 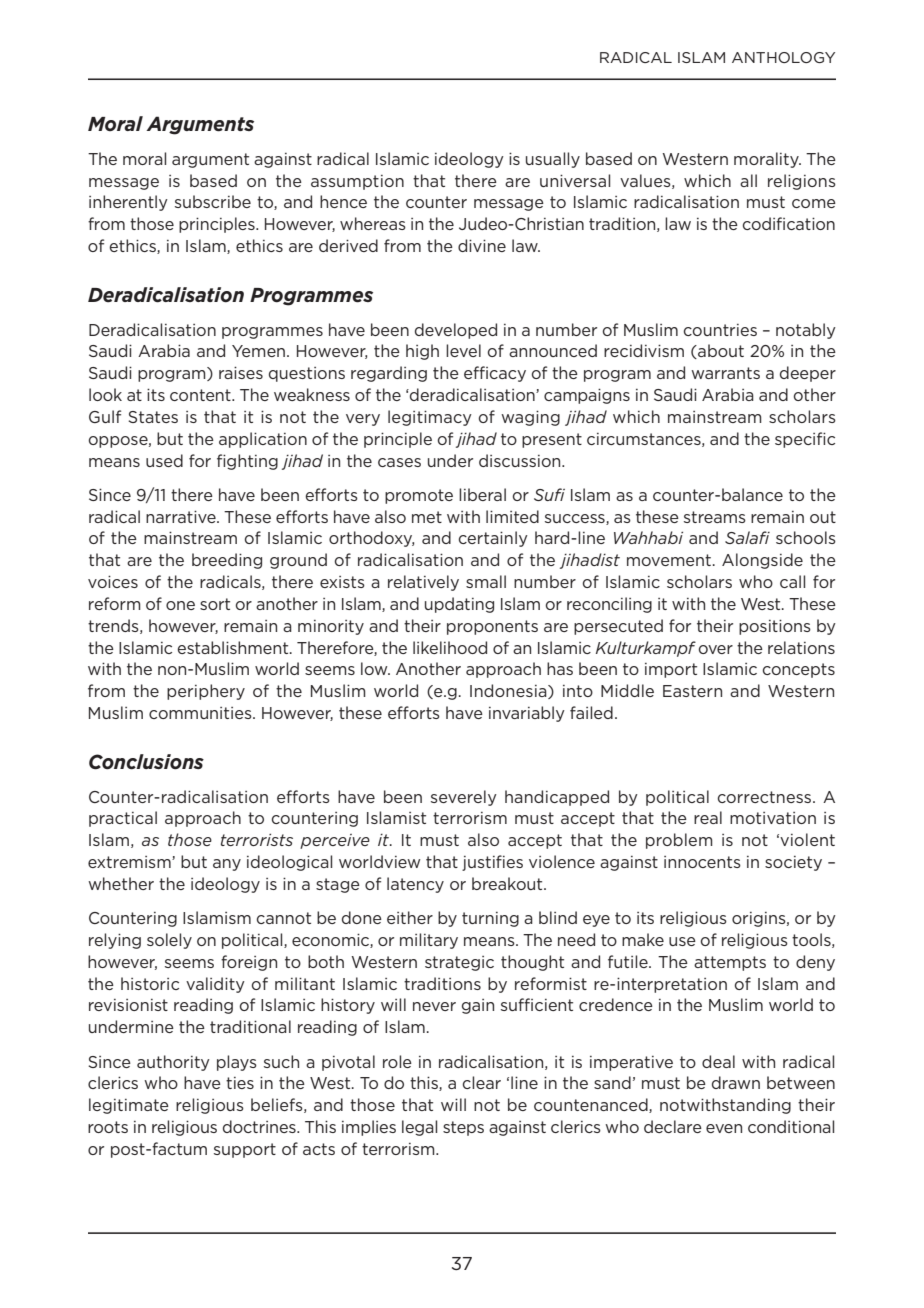 I want to click on subscribe, so click(x=213, y=201).
